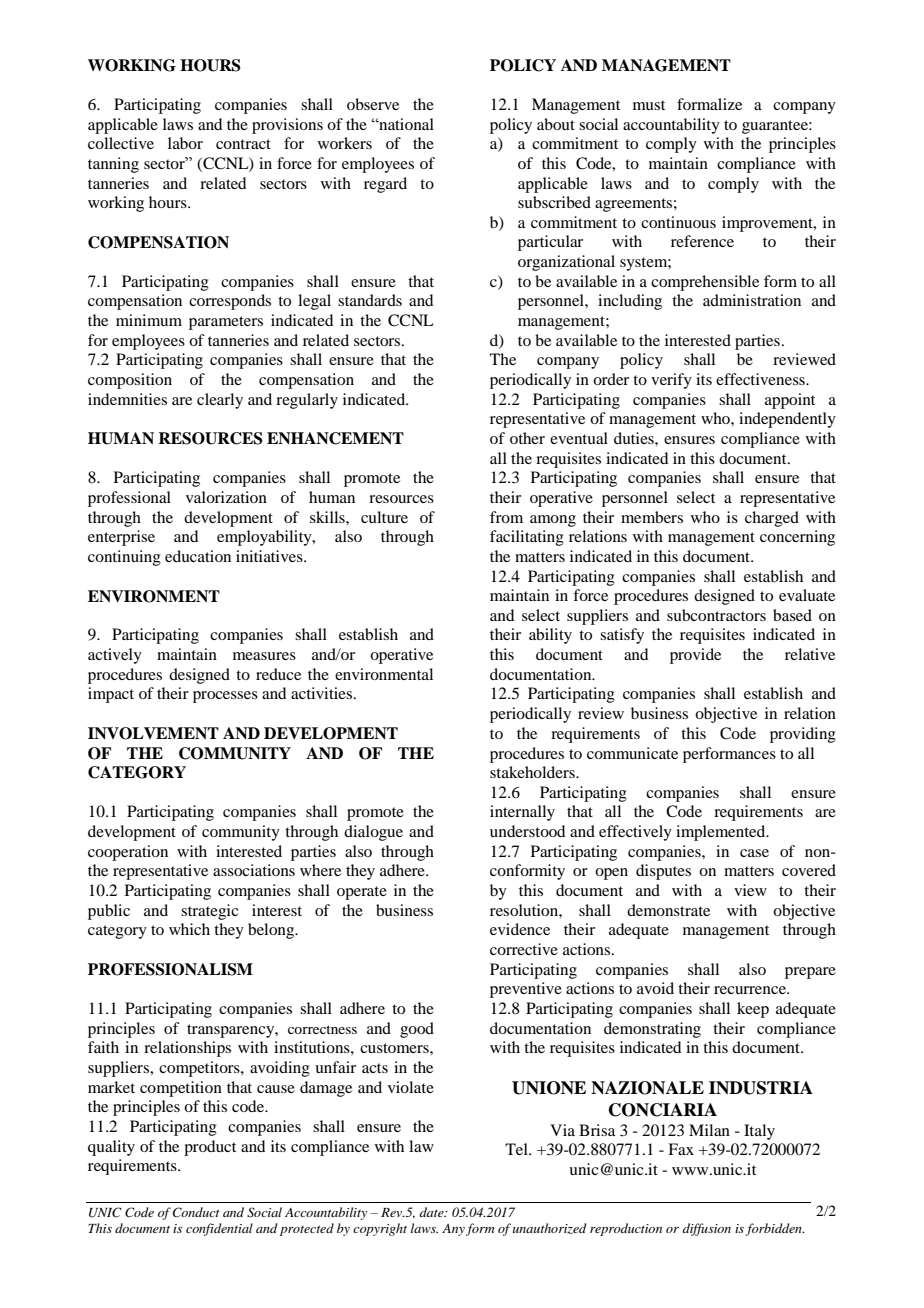  Describe the element at coordinates (185, 143) in the image. I see `labor` at that location.
